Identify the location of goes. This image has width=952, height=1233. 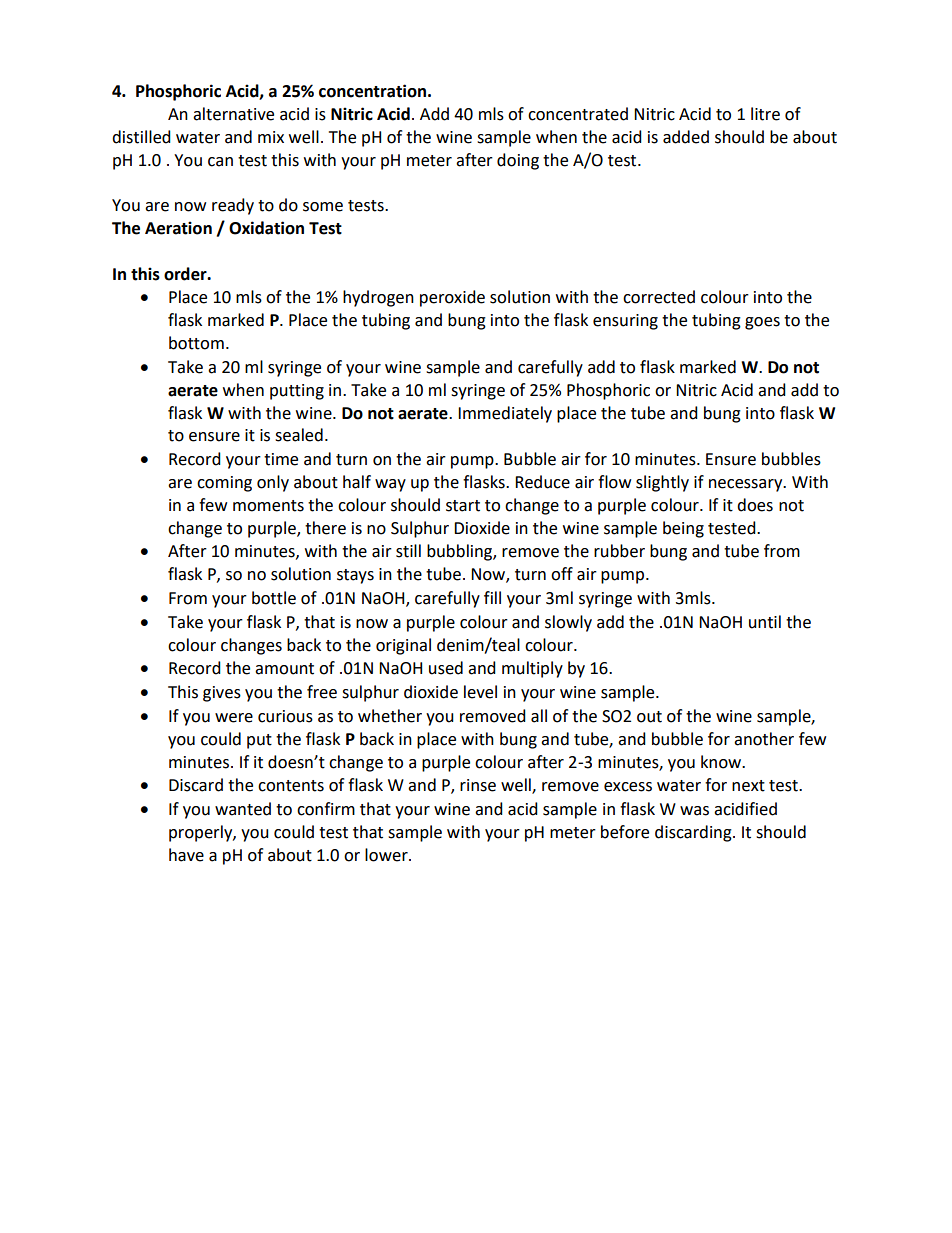
(762, 323).
